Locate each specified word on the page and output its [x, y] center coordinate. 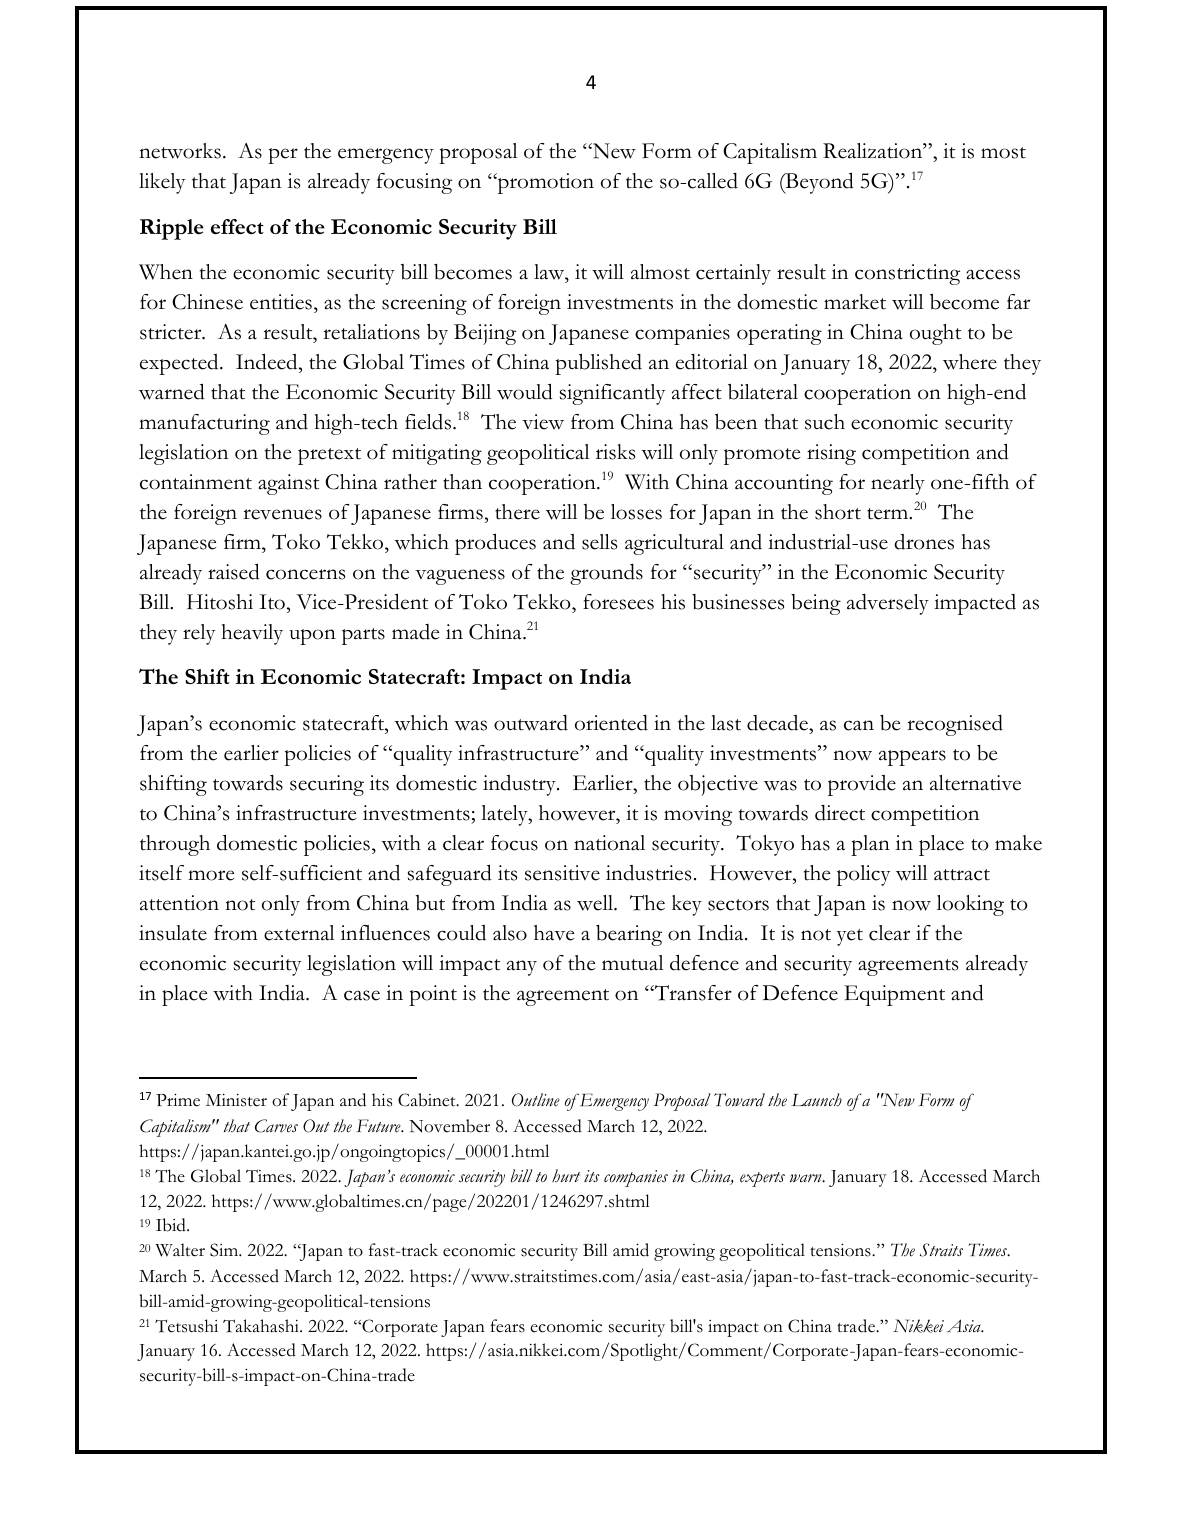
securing [327, 785]
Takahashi [262, 1326]
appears [912, 758]
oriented [611, 723]
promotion [544, 183]
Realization [874, 151]
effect [237, 226]
